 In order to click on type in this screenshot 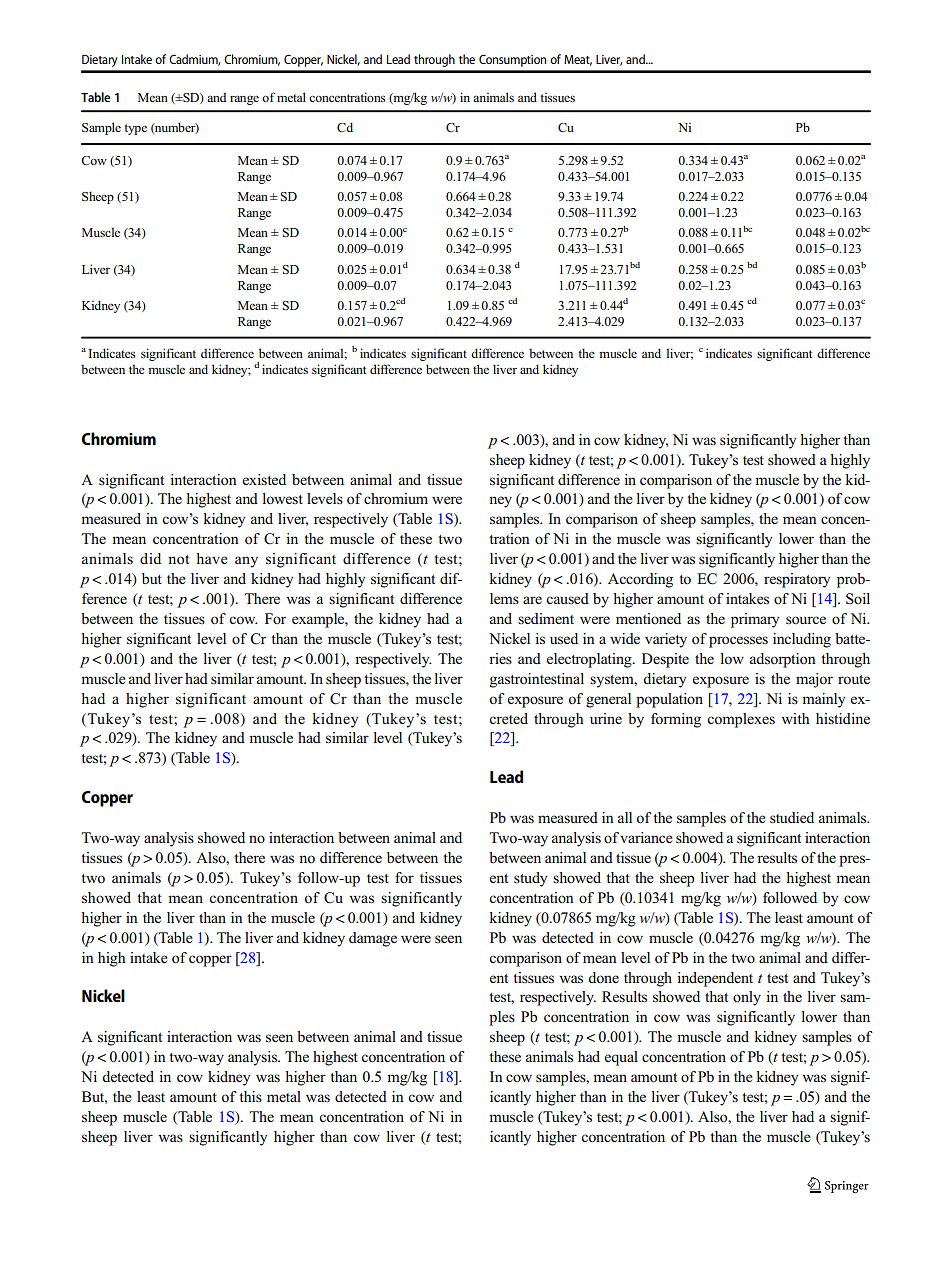, I will do `click(135, 129)`.
